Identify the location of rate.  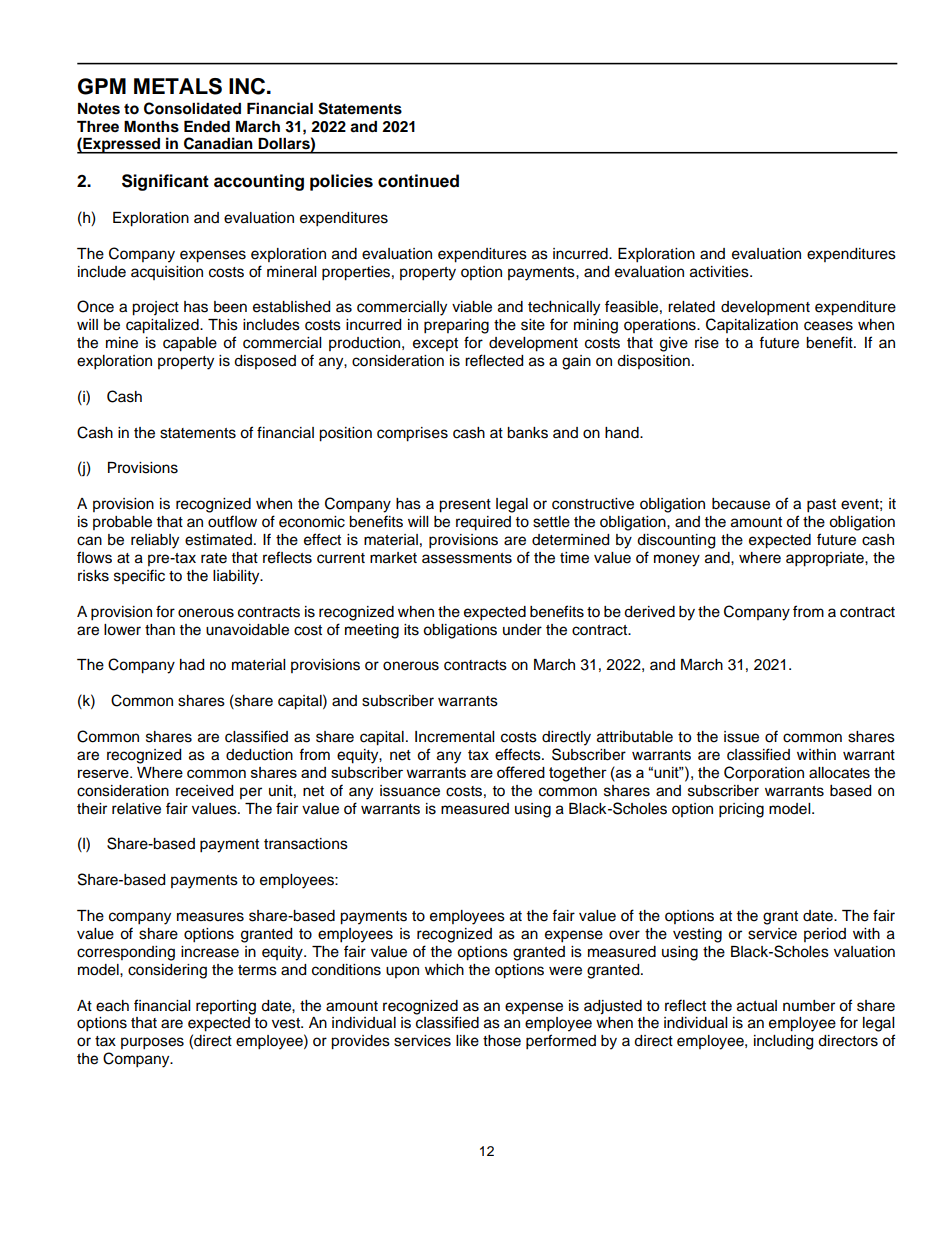
(214, 558).
